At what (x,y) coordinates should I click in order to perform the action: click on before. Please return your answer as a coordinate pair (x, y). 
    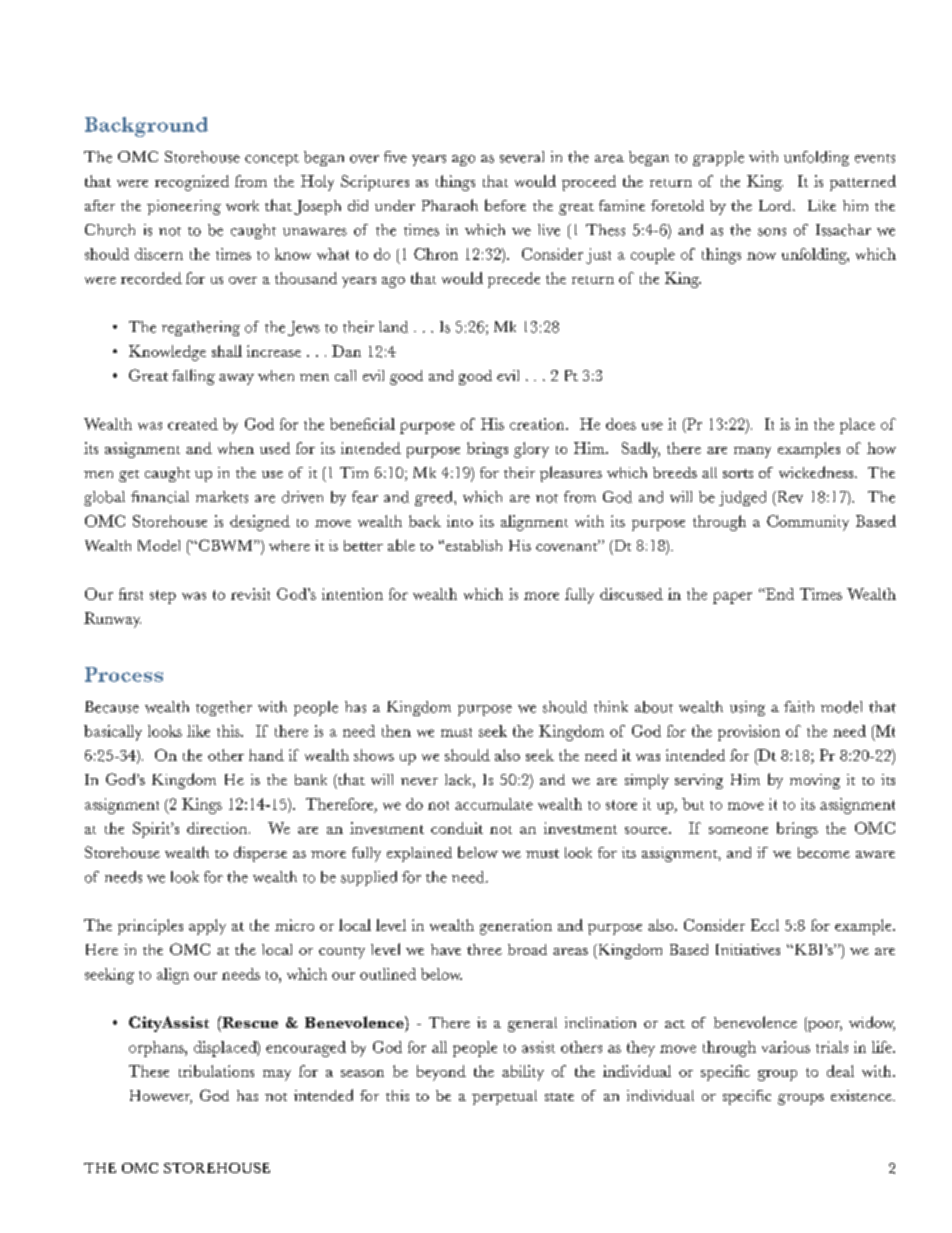
    Looking at the image, I should click on (505, 205).
